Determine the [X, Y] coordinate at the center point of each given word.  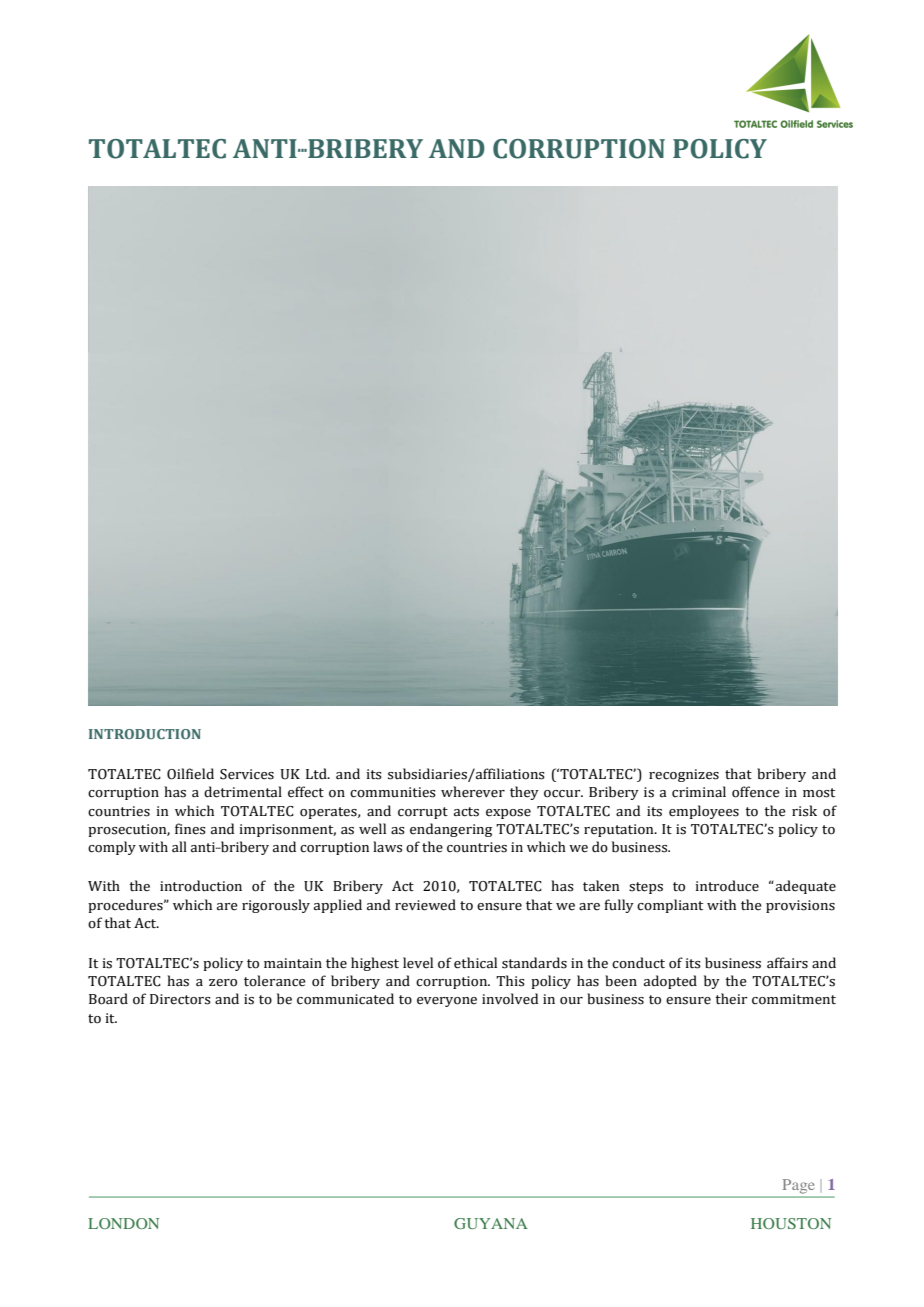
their [731, 999]
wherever [473, 792]
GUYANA [491, 1223]
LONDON [123, 1223]
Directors [180, 999]
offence [756, 792]
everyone [447, 1002]
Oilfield [190, 774]
